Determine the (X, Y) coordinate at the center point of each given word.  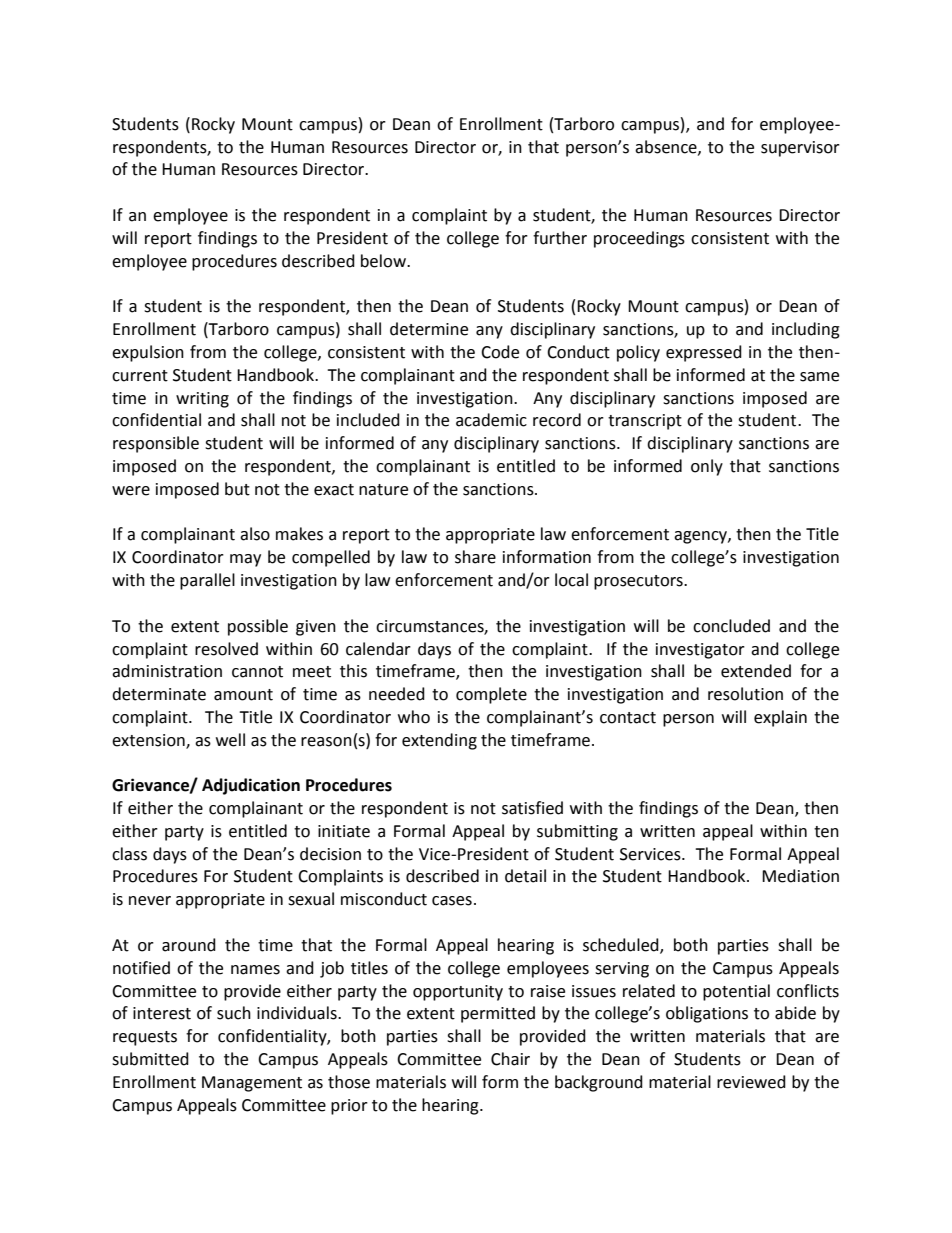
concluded (731, 626)
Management (252, 1084)
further (560, 238)
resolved (226, 649)
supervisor (800, 149)
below (384, 261)
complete (491, 695)
